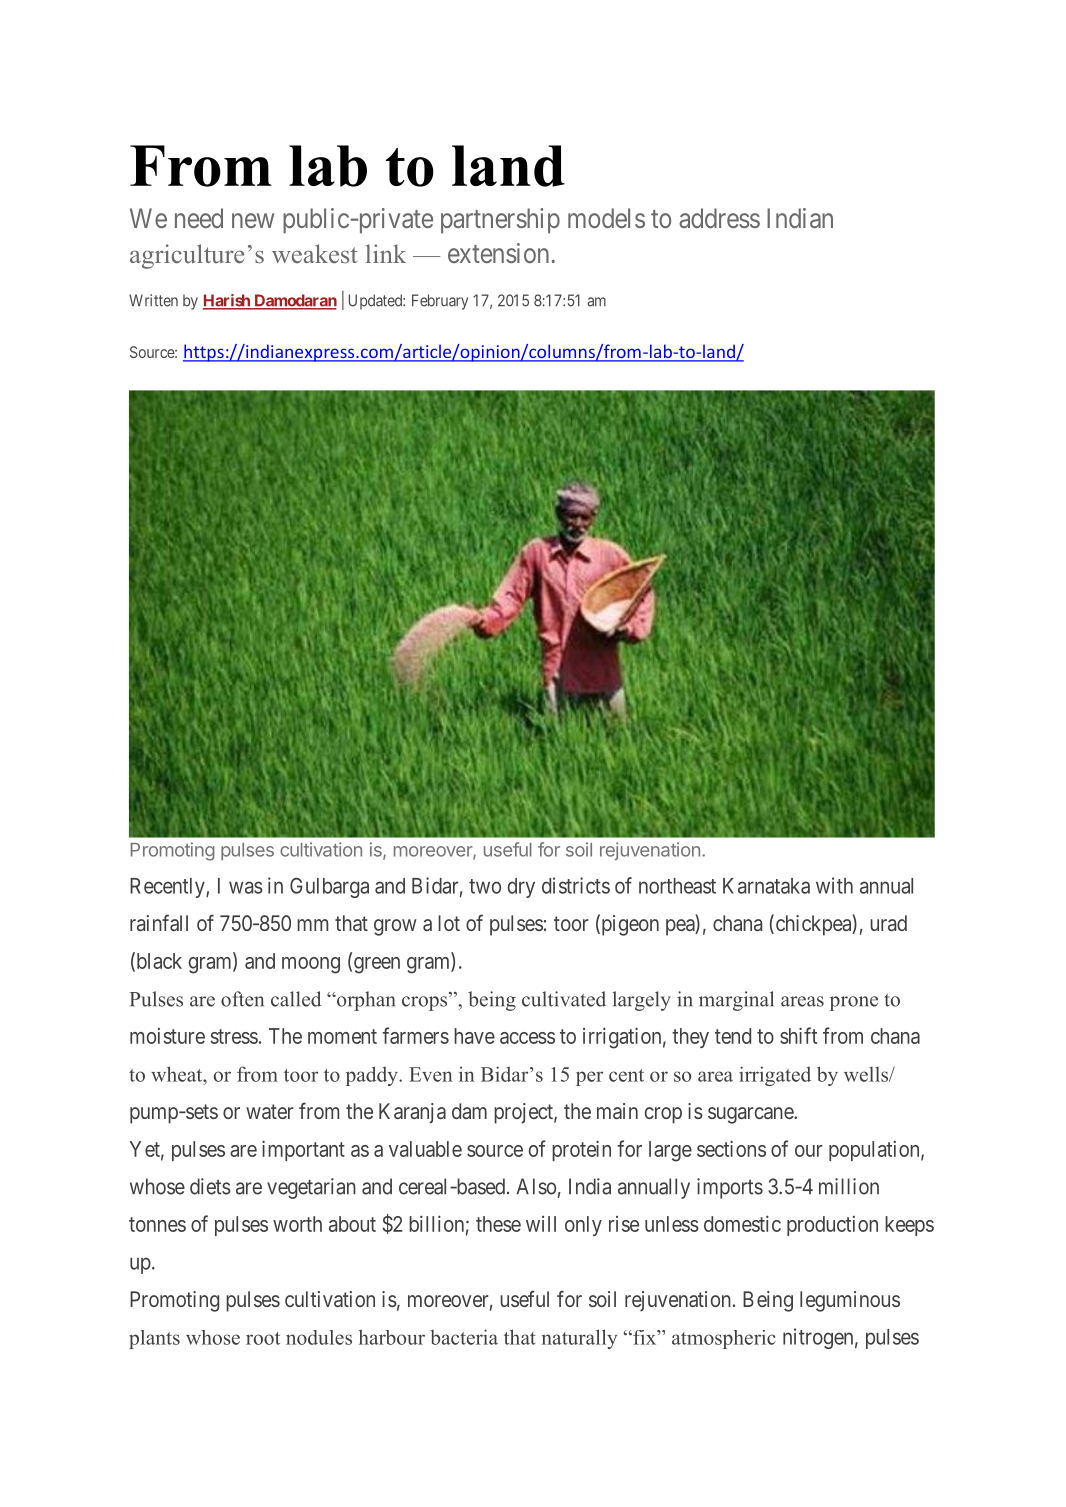  I want to click on was, so click(246, 887).
